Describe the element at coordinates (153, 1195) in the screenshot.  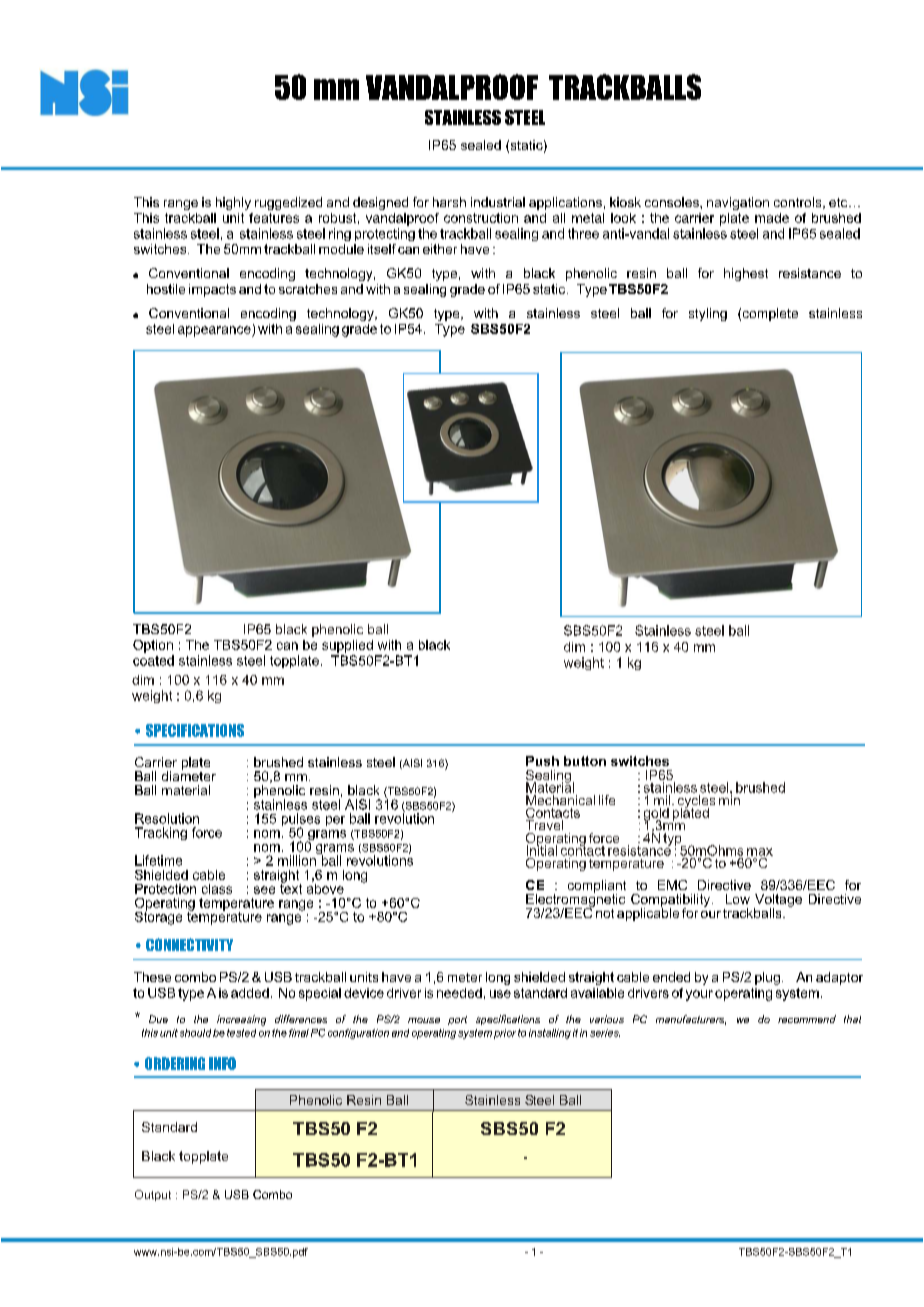
I see `Output` at that location.
